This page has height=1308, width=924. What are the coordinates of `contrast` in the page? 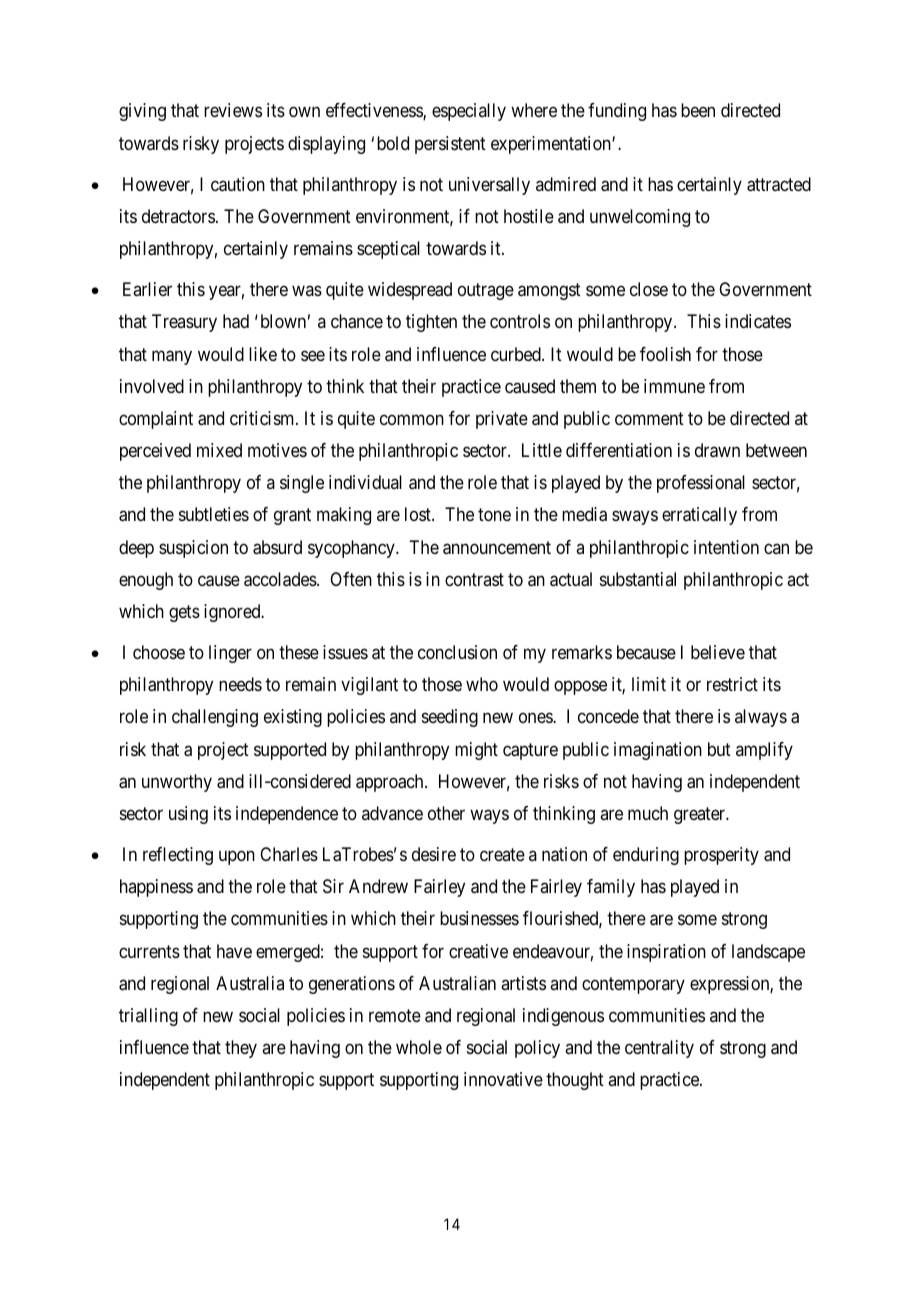 It's located at (474, 579).
